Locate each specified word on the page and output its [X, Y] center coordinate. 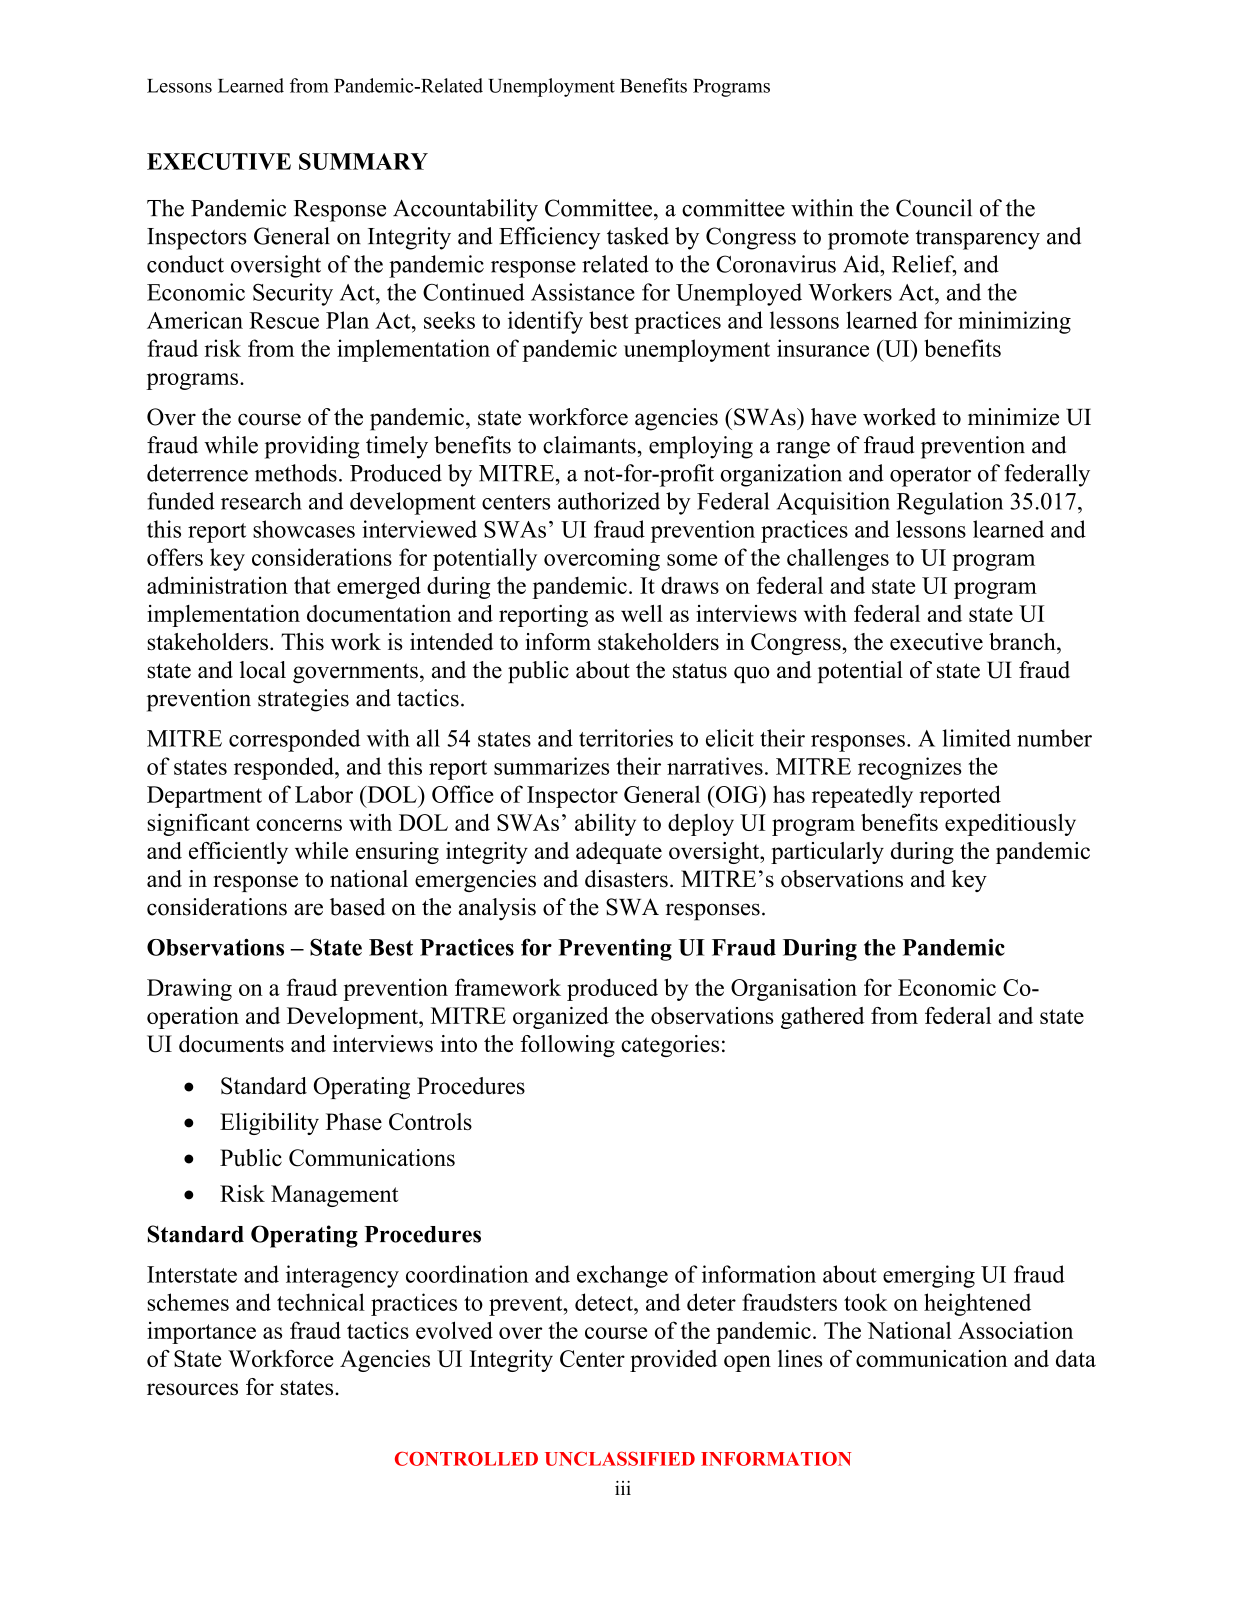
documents [231, 1044]
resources [192, 1389]
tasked [638, 236]
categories [670, 1046]
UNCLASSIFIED [620, 1458]
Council [934, 208]
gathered [822, 1018]
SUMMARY [363, 161]
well [642, 613]
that [312, 585]
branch [1023, 641]
